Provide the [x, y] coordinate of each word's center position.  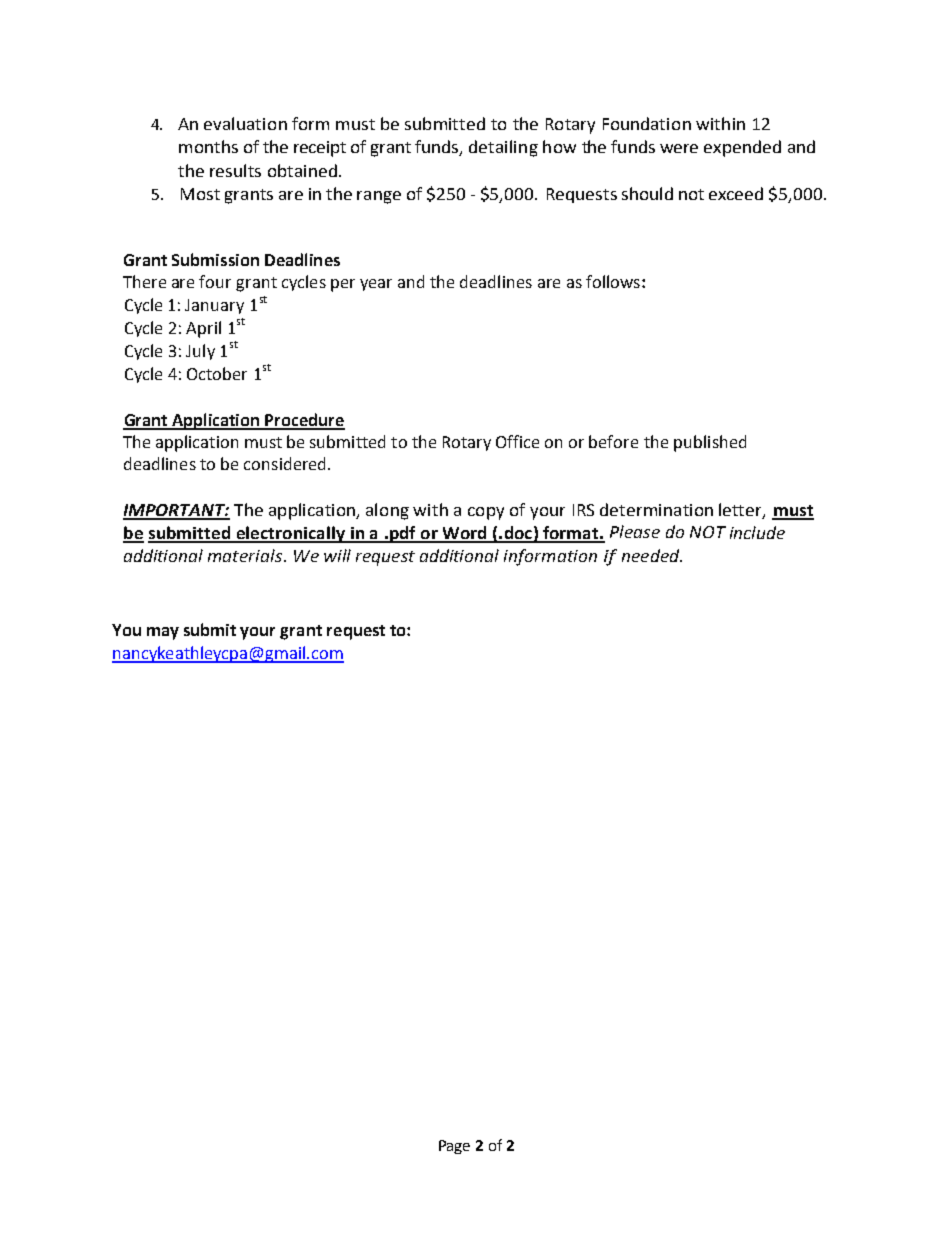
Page [454, 1147]
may [163, 633]
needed [652, 555]
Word [464, 534]
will [337, 555]
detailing [503, 148]
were [679, 148]
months [208, 146]
